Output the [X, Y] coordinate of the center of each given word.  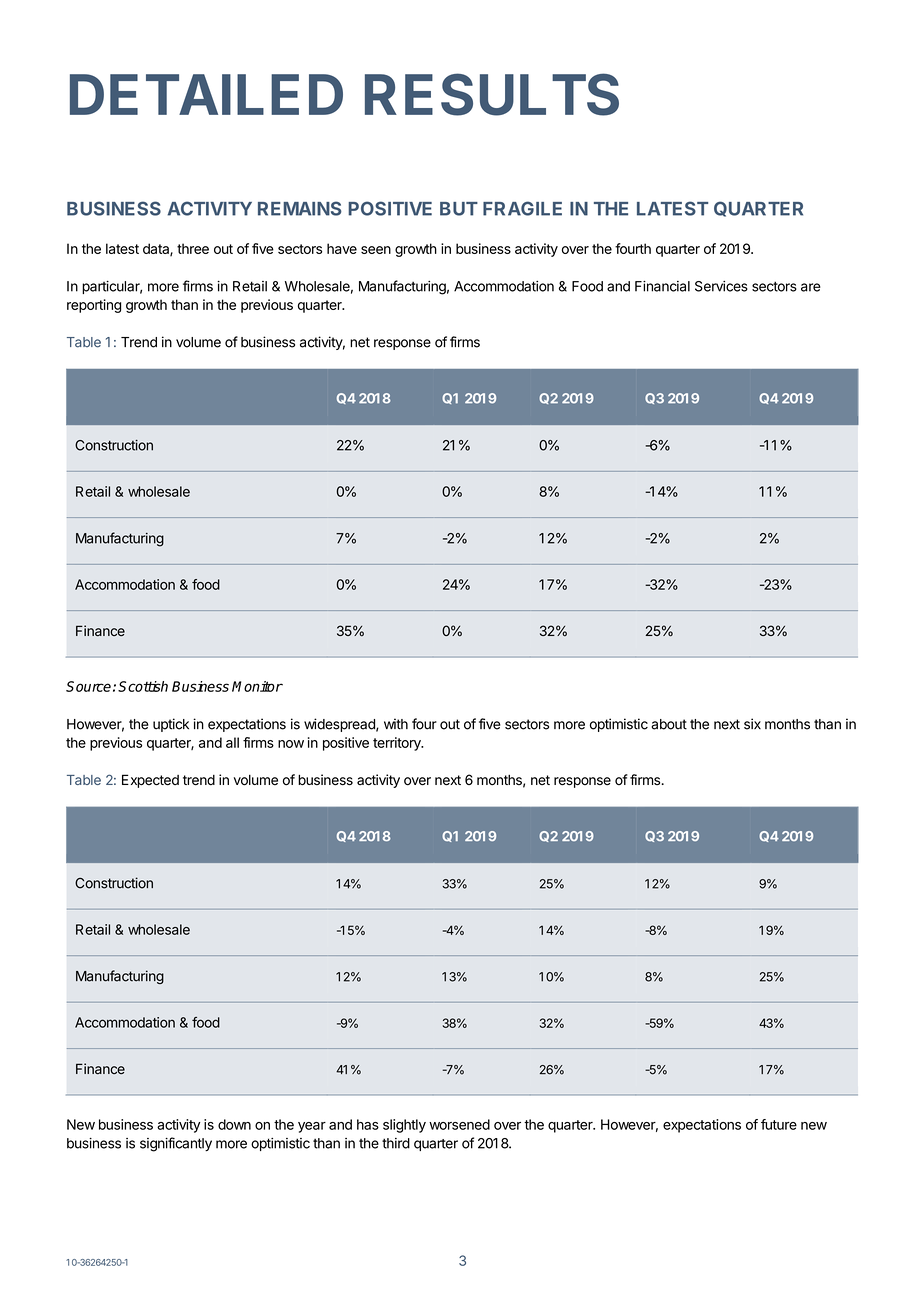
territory [398, 744]
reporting [94, 306]
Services [721, 286]
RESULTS [492, 94]
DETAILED [206, 94]
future [779, 1124]
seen [376, 250]
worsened [459, 1124]
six [752, 724]
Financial [662, 286]
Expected [150, 781]
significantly [176, 1144]
